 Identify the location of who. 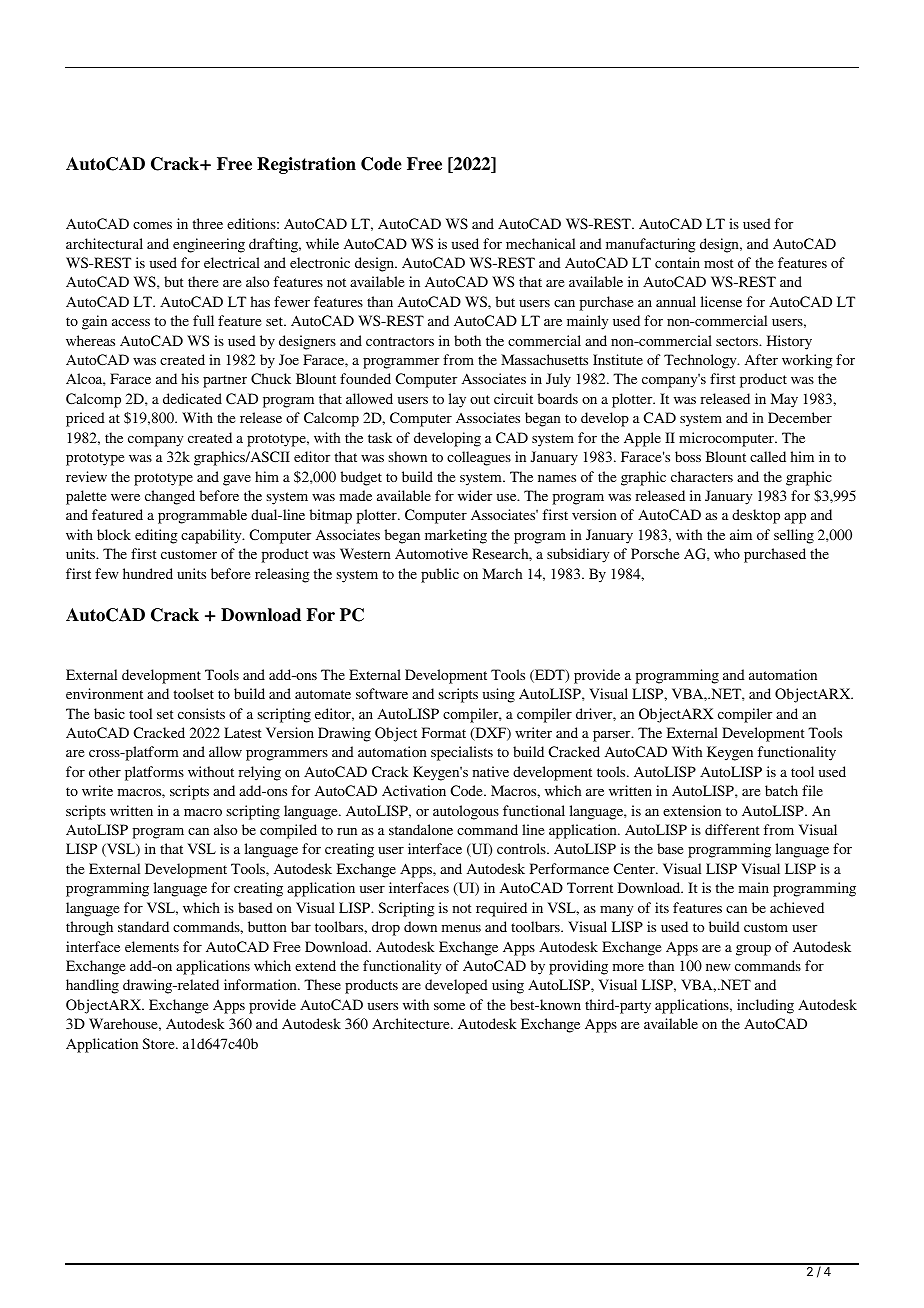
(727, 553).
